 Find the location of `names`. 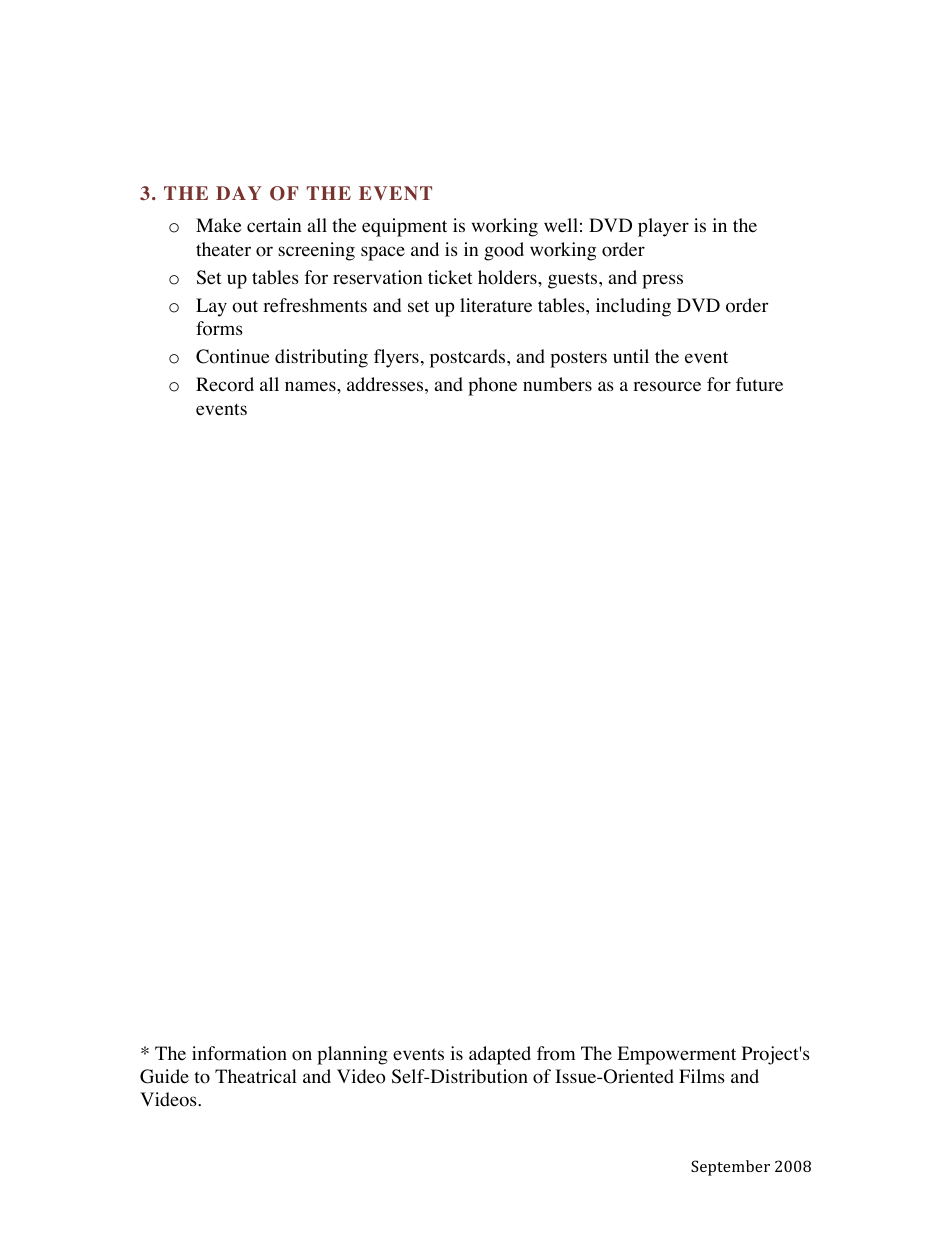

names is located at coordinates (311, 386).
